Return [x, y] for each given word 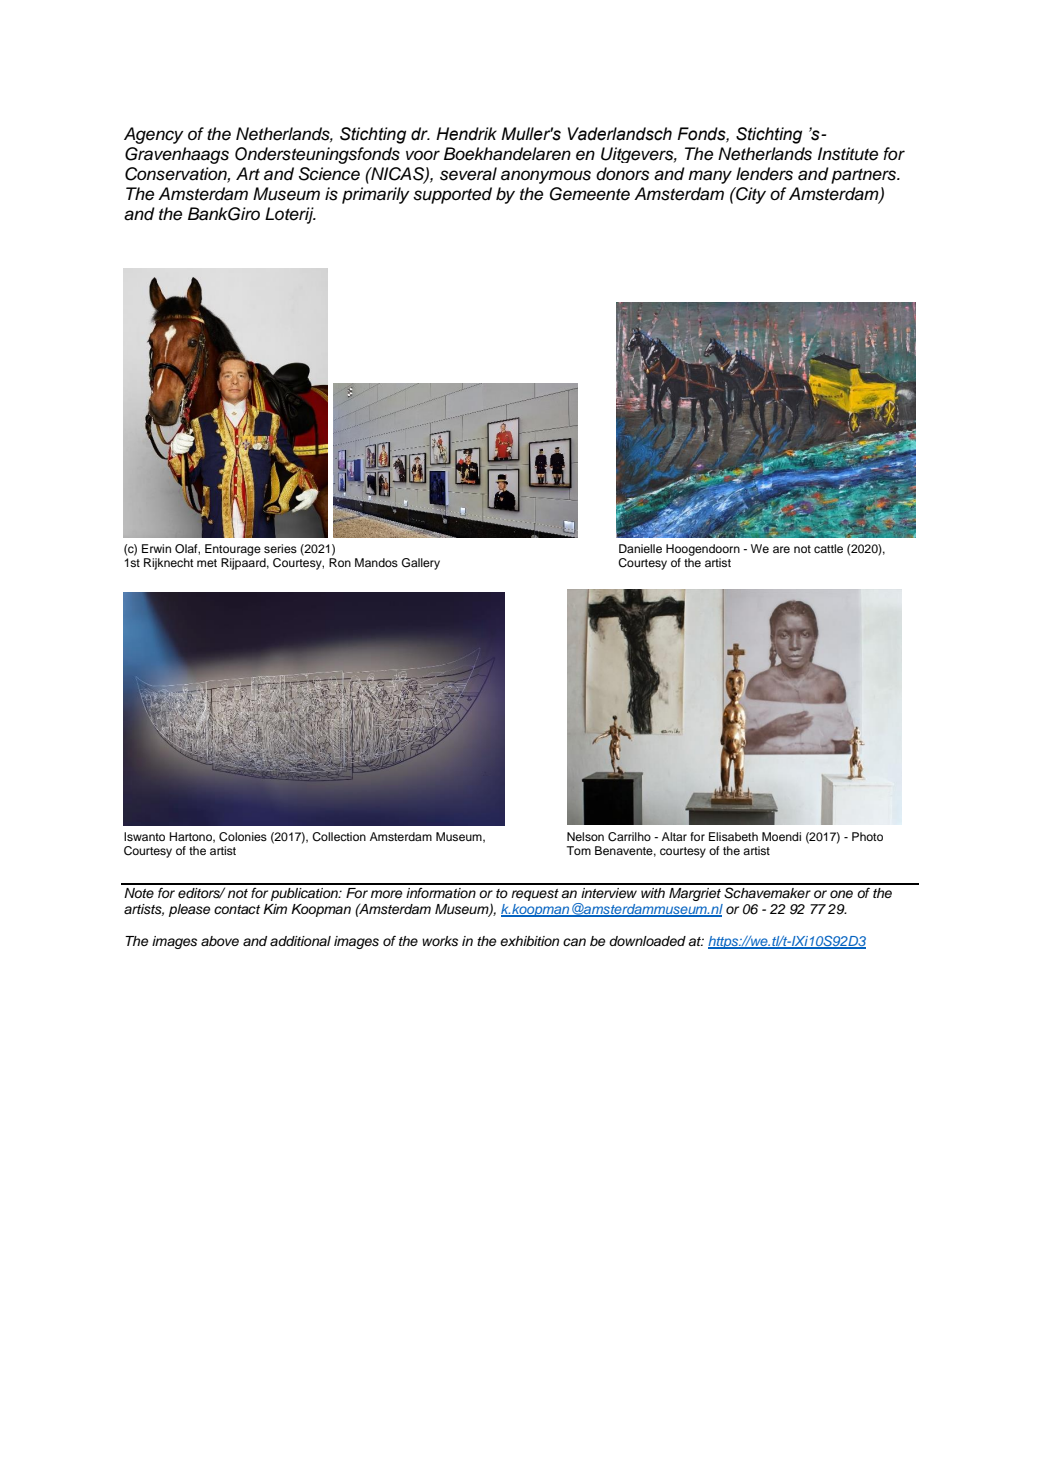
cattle [828, 548]
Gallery [420, 564]
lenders [764, 174]
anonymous [546, 177]
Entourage [233, 551]
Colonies [243, 837]
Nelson [585, 836]
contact [237, 909]
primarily [376, 195]
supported [452, 195]
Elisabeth [733, 836]
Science [329, 174]
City [750, 195]
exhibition [529, 941]
